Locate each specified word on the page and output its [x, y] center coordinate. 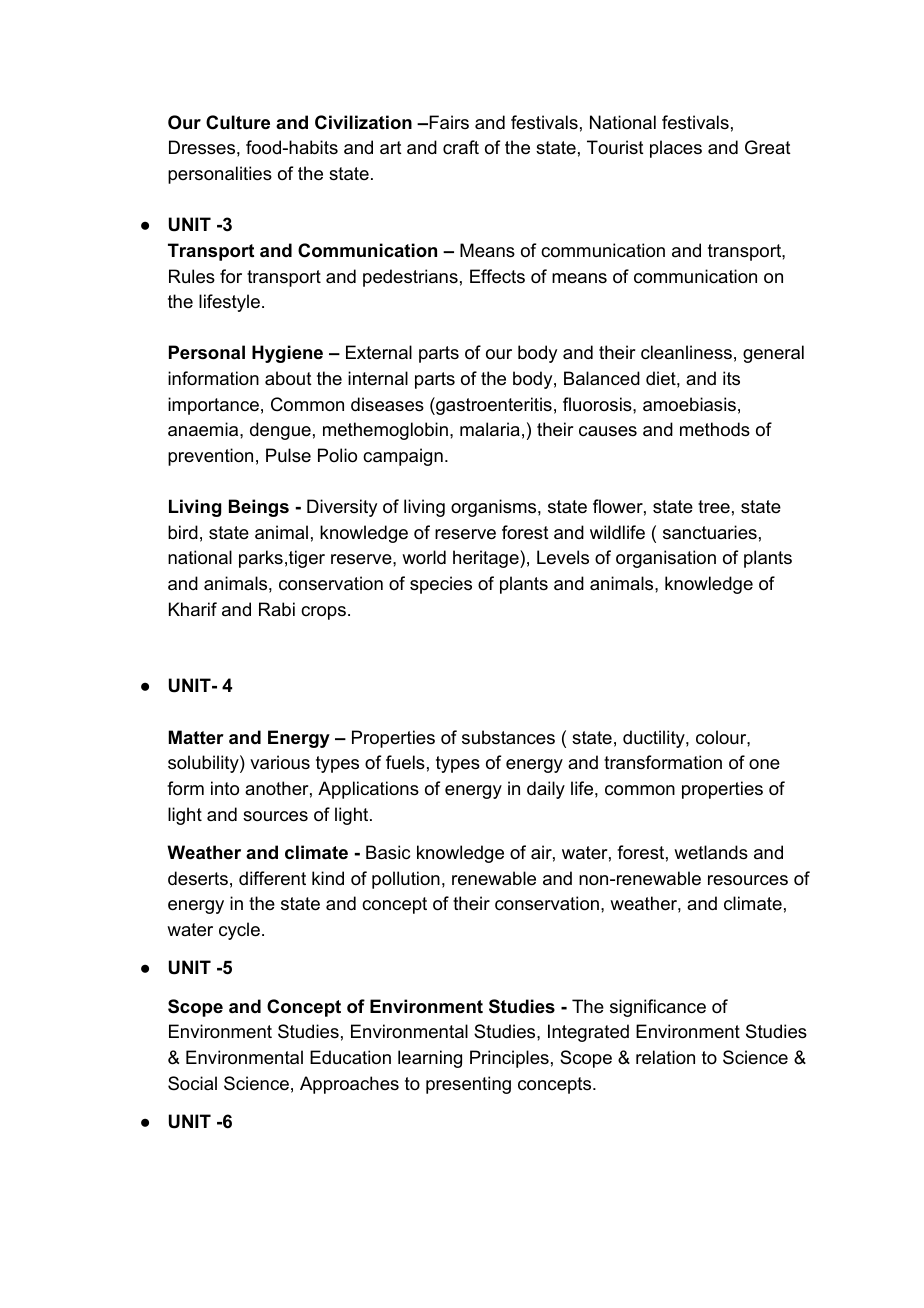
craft [461, 147]
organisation [666, 559]
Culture [238, 122]
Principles [509, 1059]
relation [665, 1057]
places [676, 149]
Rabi [277, 609]
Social [192, 1083]
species [441, 585]
